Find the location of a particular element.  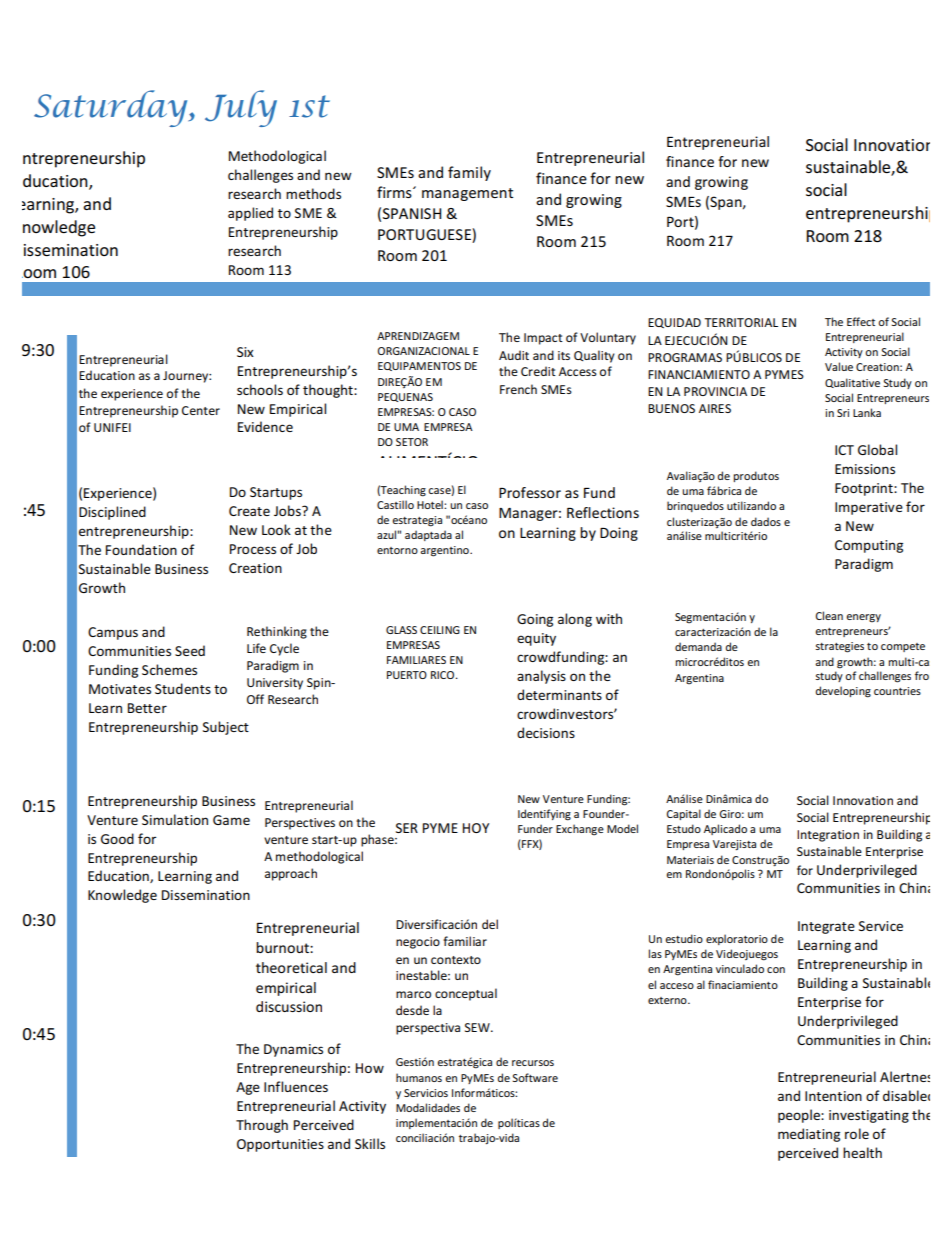

ICT is located at coordinates (844, 450).
